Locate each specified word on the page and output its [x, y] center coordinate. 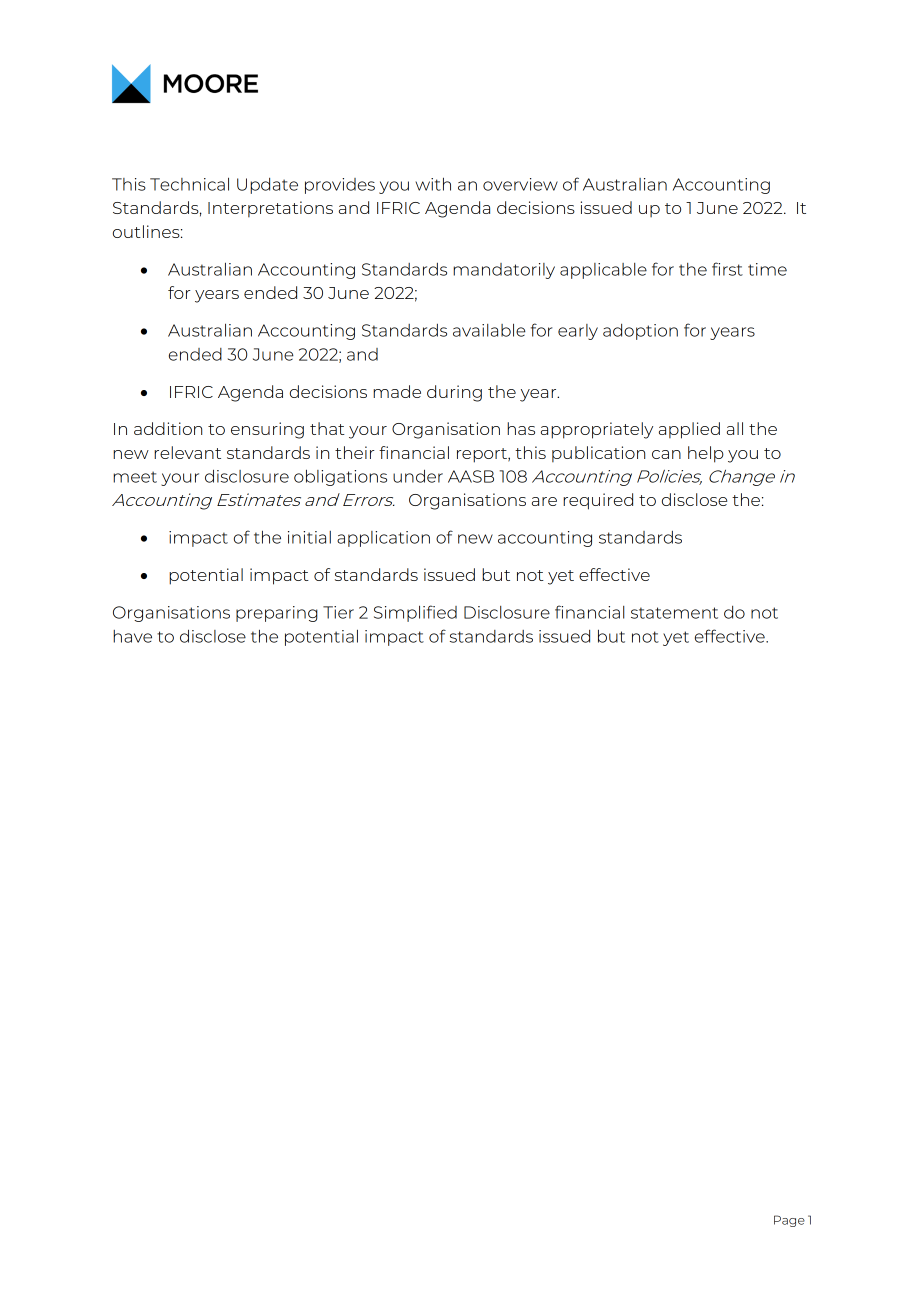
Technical [189, 184]
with [433, 184]
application [383, 539]
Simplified [415, 613]
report [483, 455]
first [727, 269]
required [598, 501]
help [706, 454]
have [132, 636]
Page [789, 1221]
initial [309, 537]
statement [674, 613]
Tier [338, 612]
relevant [187, 452]
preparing [277, 614]
